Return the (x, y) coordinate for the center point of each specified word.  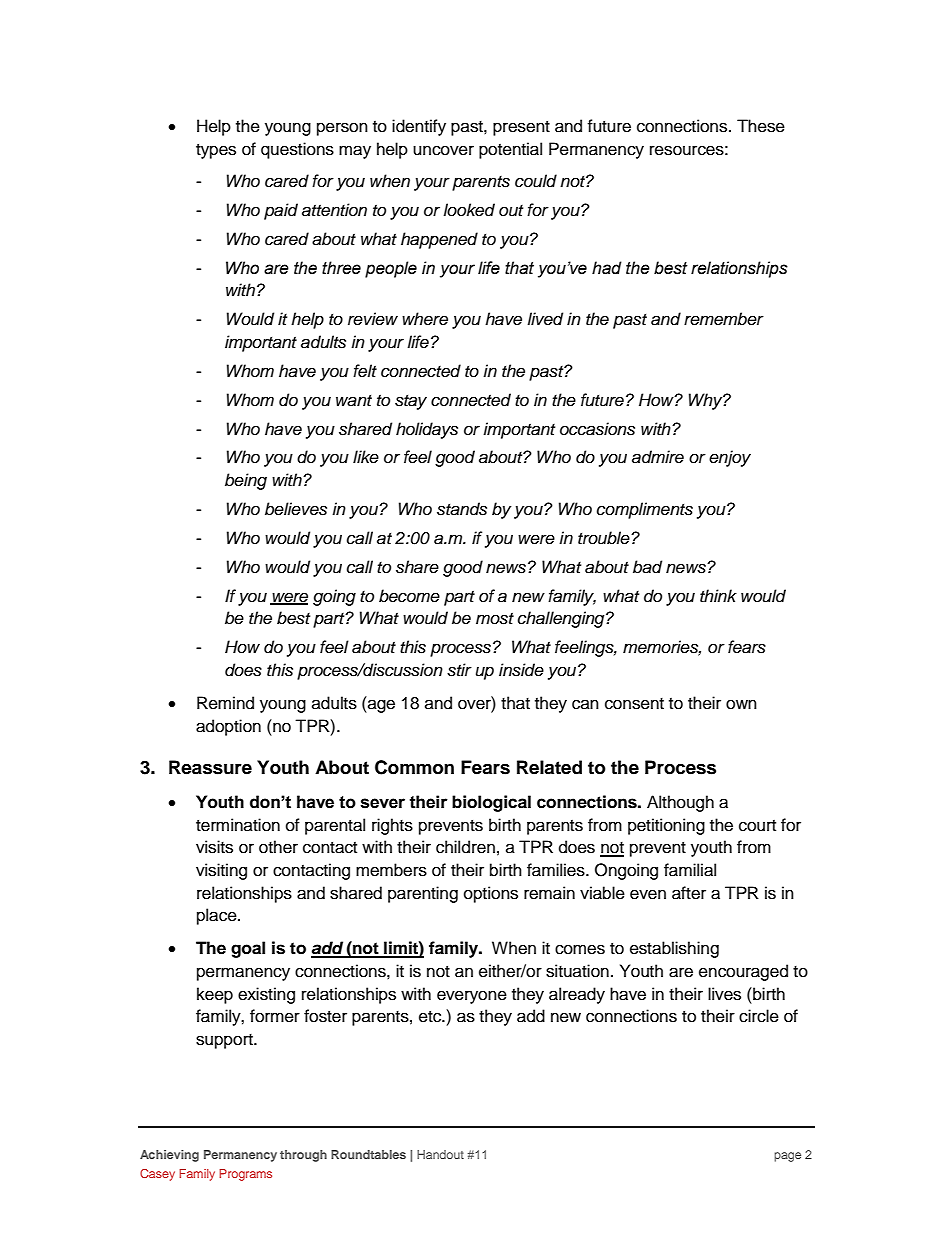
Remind (225, 703)
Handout (440, 1154)
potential (510, 150)
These (761, 126)
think (718, 595)
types (216, 151)
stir (459, 670)
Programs (245, 1175)
